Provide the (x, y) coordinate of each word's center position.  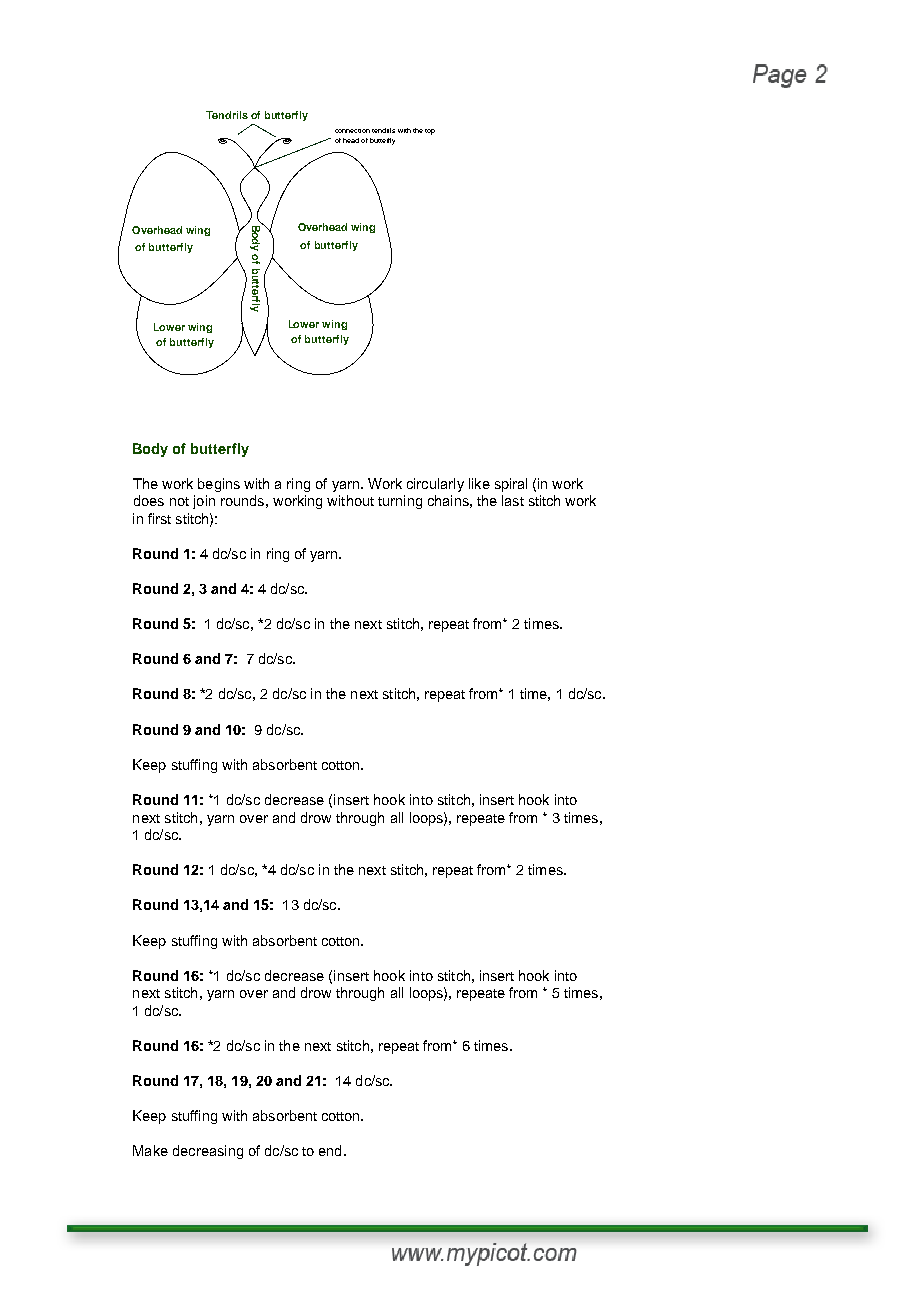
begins (219, 485)
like (479, 483)
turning (400, 502)
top (430, 132)
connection (352, 131)
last (513, 500)
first (159, 518)
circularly (435, 485)
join (204, 502)
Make (150, 1150)
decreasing (208, 1152)
